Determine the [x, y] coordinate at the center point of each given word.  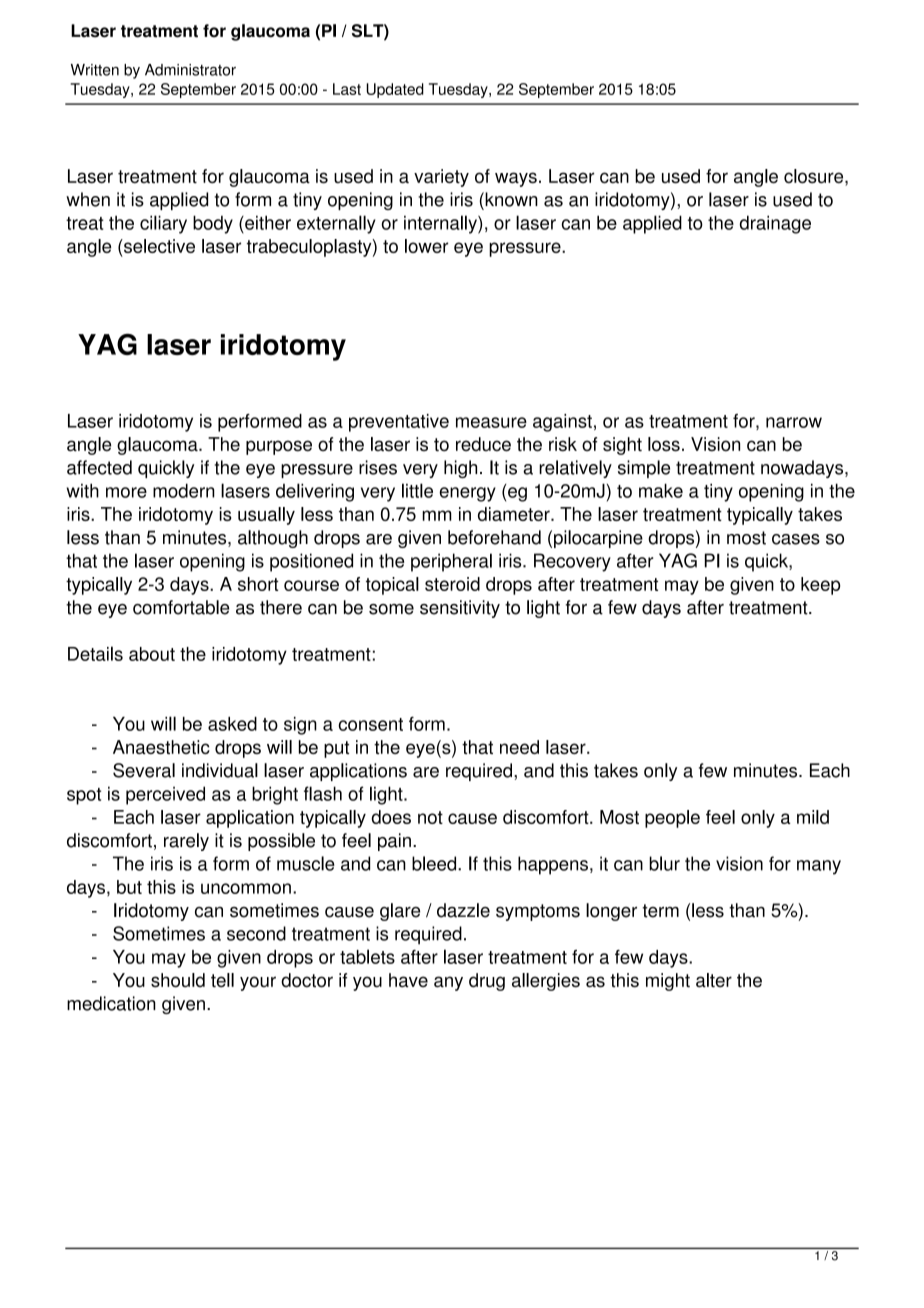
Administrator [190, 70]
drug [487, 982]
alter [714, 980]
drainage [775, 224]
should [178, 980]
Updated [395, 90]
